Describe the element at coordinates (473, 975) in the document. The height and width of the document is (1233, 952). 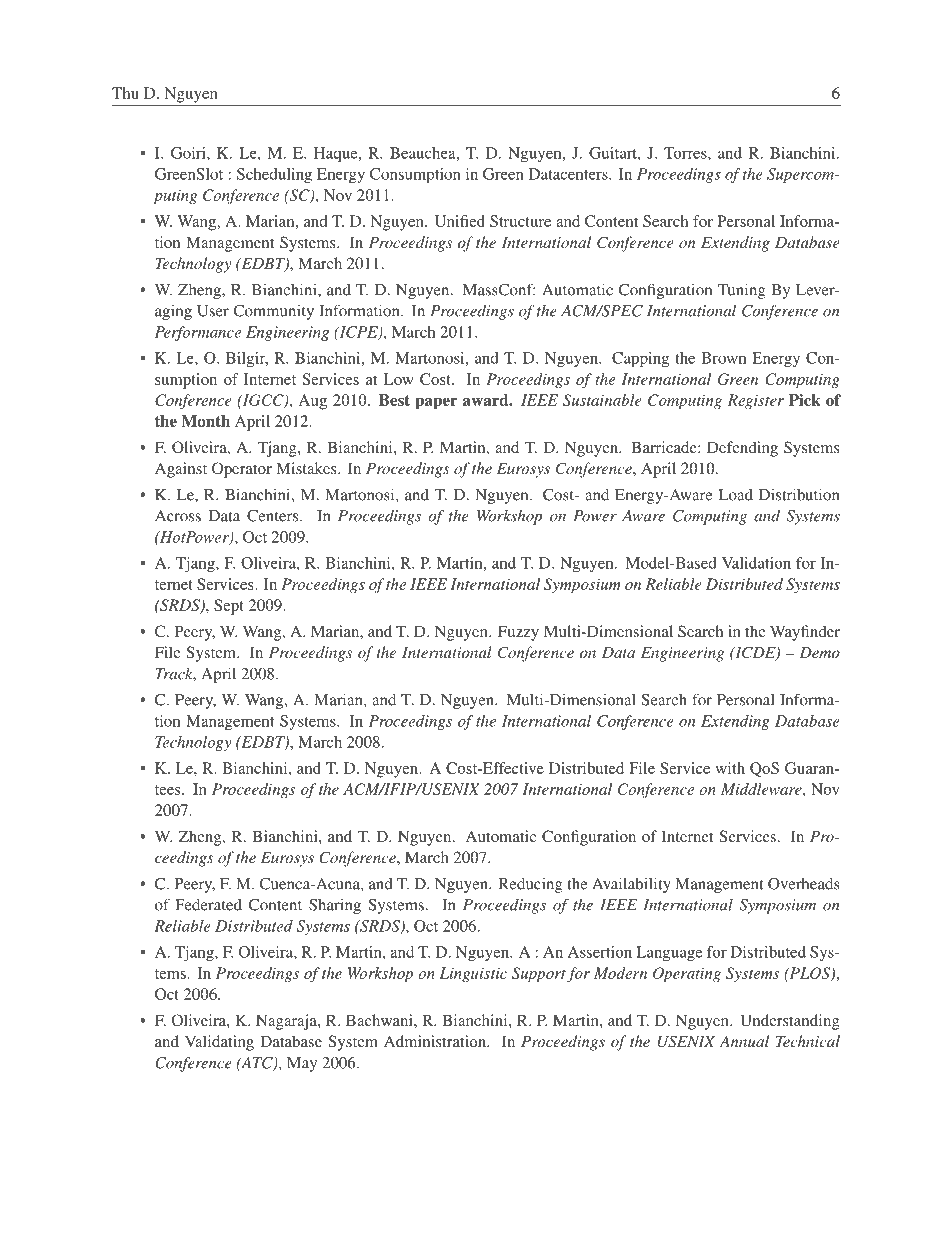
I see `Linguistic` at that location.
